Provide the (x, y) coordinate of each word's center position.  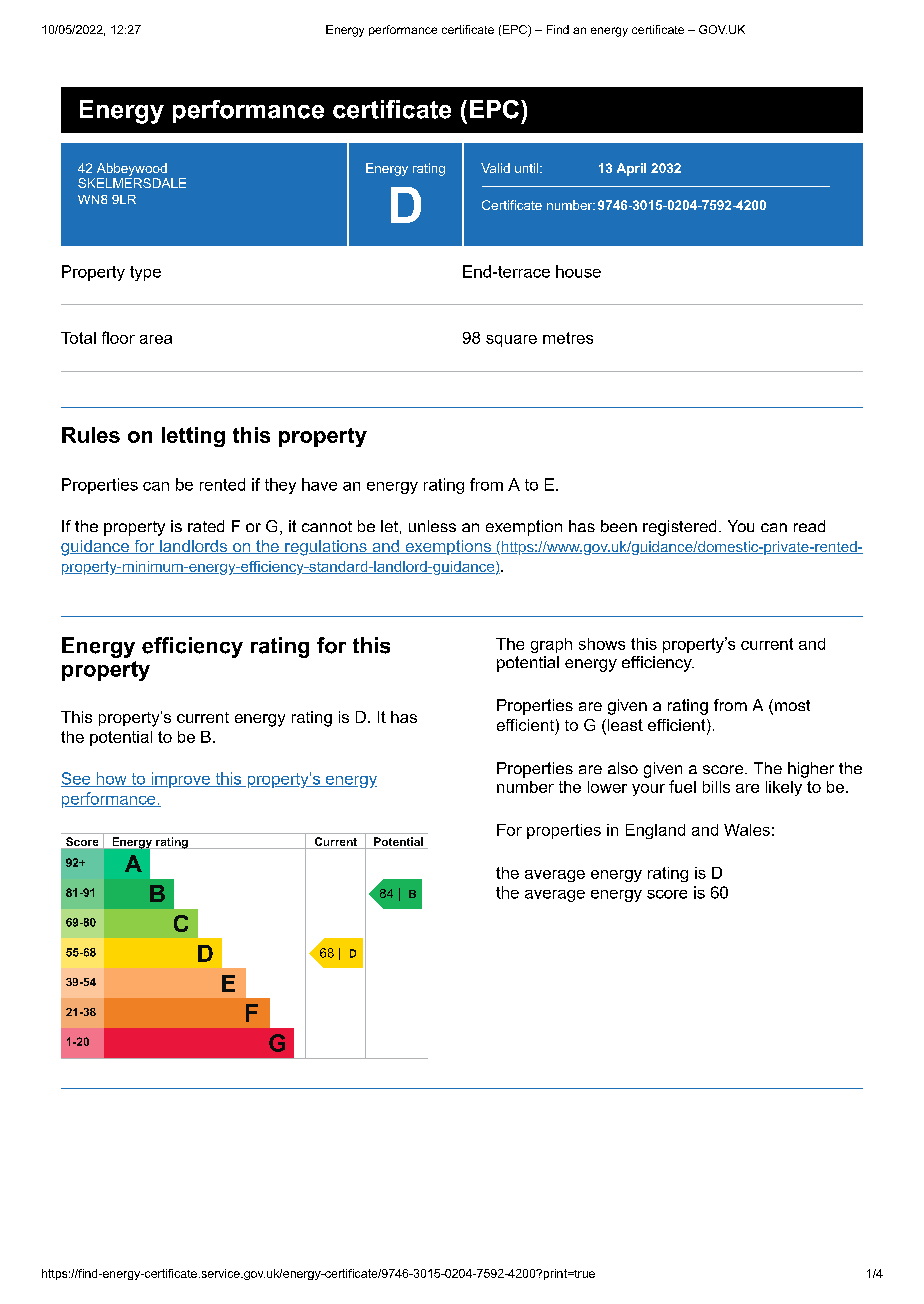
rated (206, 526)
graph (551, 645)
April (631, 169)
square (511, 341)
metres (568, 338)
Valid (495, 168)
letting (193, 437)
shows (602, 644)
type (145, 273)
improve (180, 780)
